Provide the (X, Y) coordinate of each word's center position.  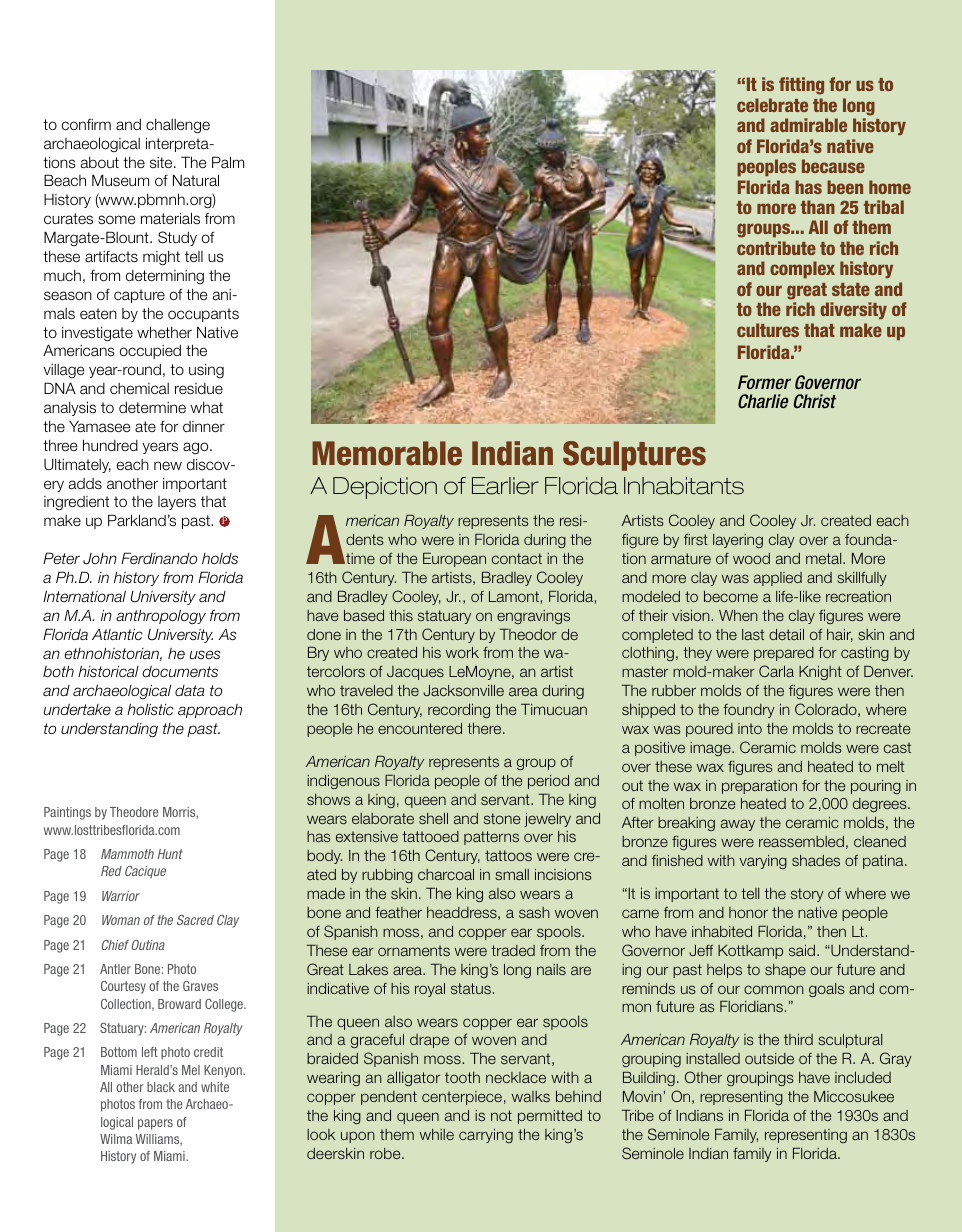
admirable (808, 125)
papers (155, 1124)
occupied (150, 351)
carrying (486, 1136)
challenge (178, 126)
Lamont (515, 596)
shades (816, 860)
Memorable (387, 453)
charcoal (446, 874)
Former (764, 382)
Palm (228, 162)
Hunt (170, 854)
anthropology (161, 617)
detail (786, 634)
